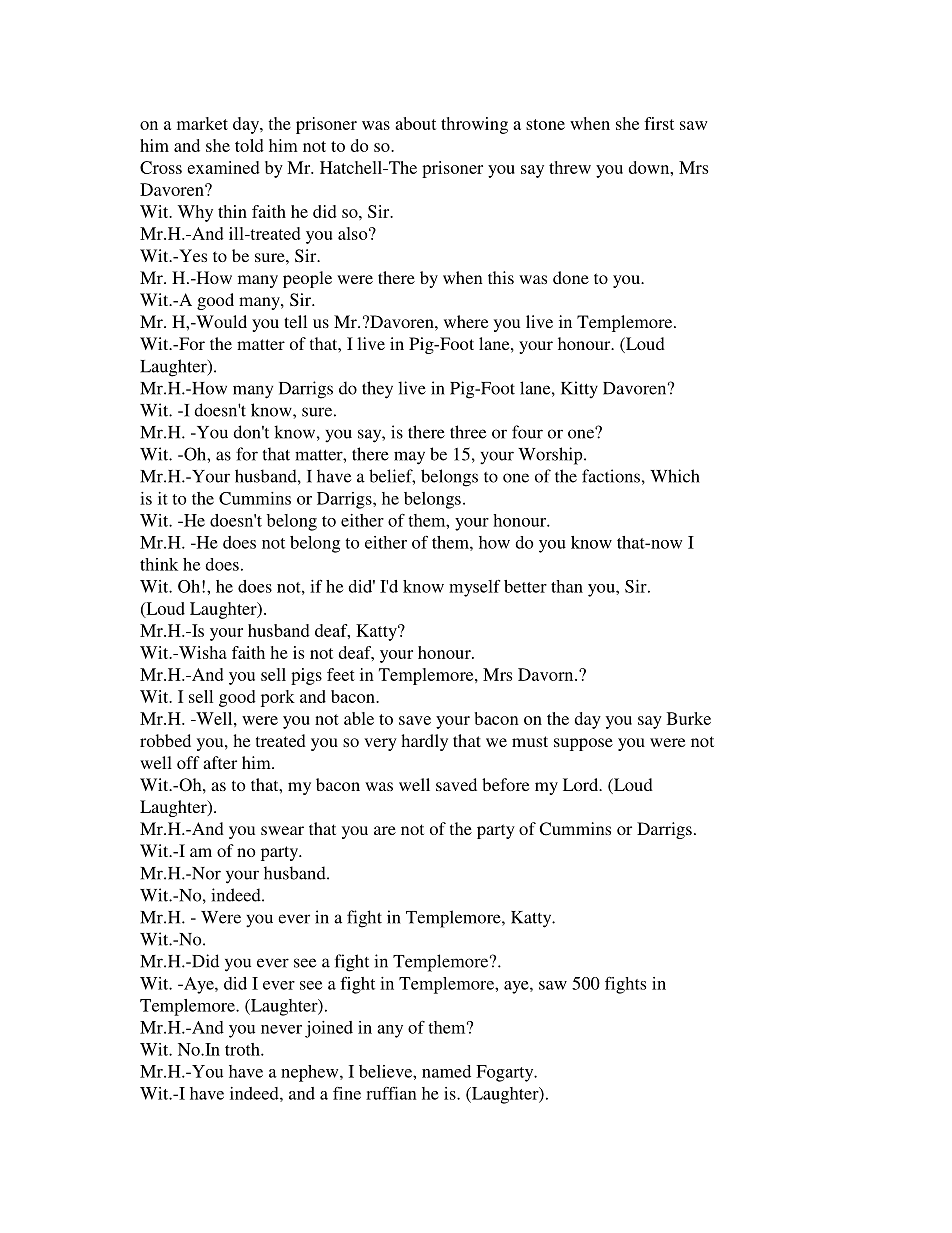 This screenshot has width=952, height=1233. Describe the element at coordinates (311, 1073) in the screenshot. I see `nephew` at that location.
